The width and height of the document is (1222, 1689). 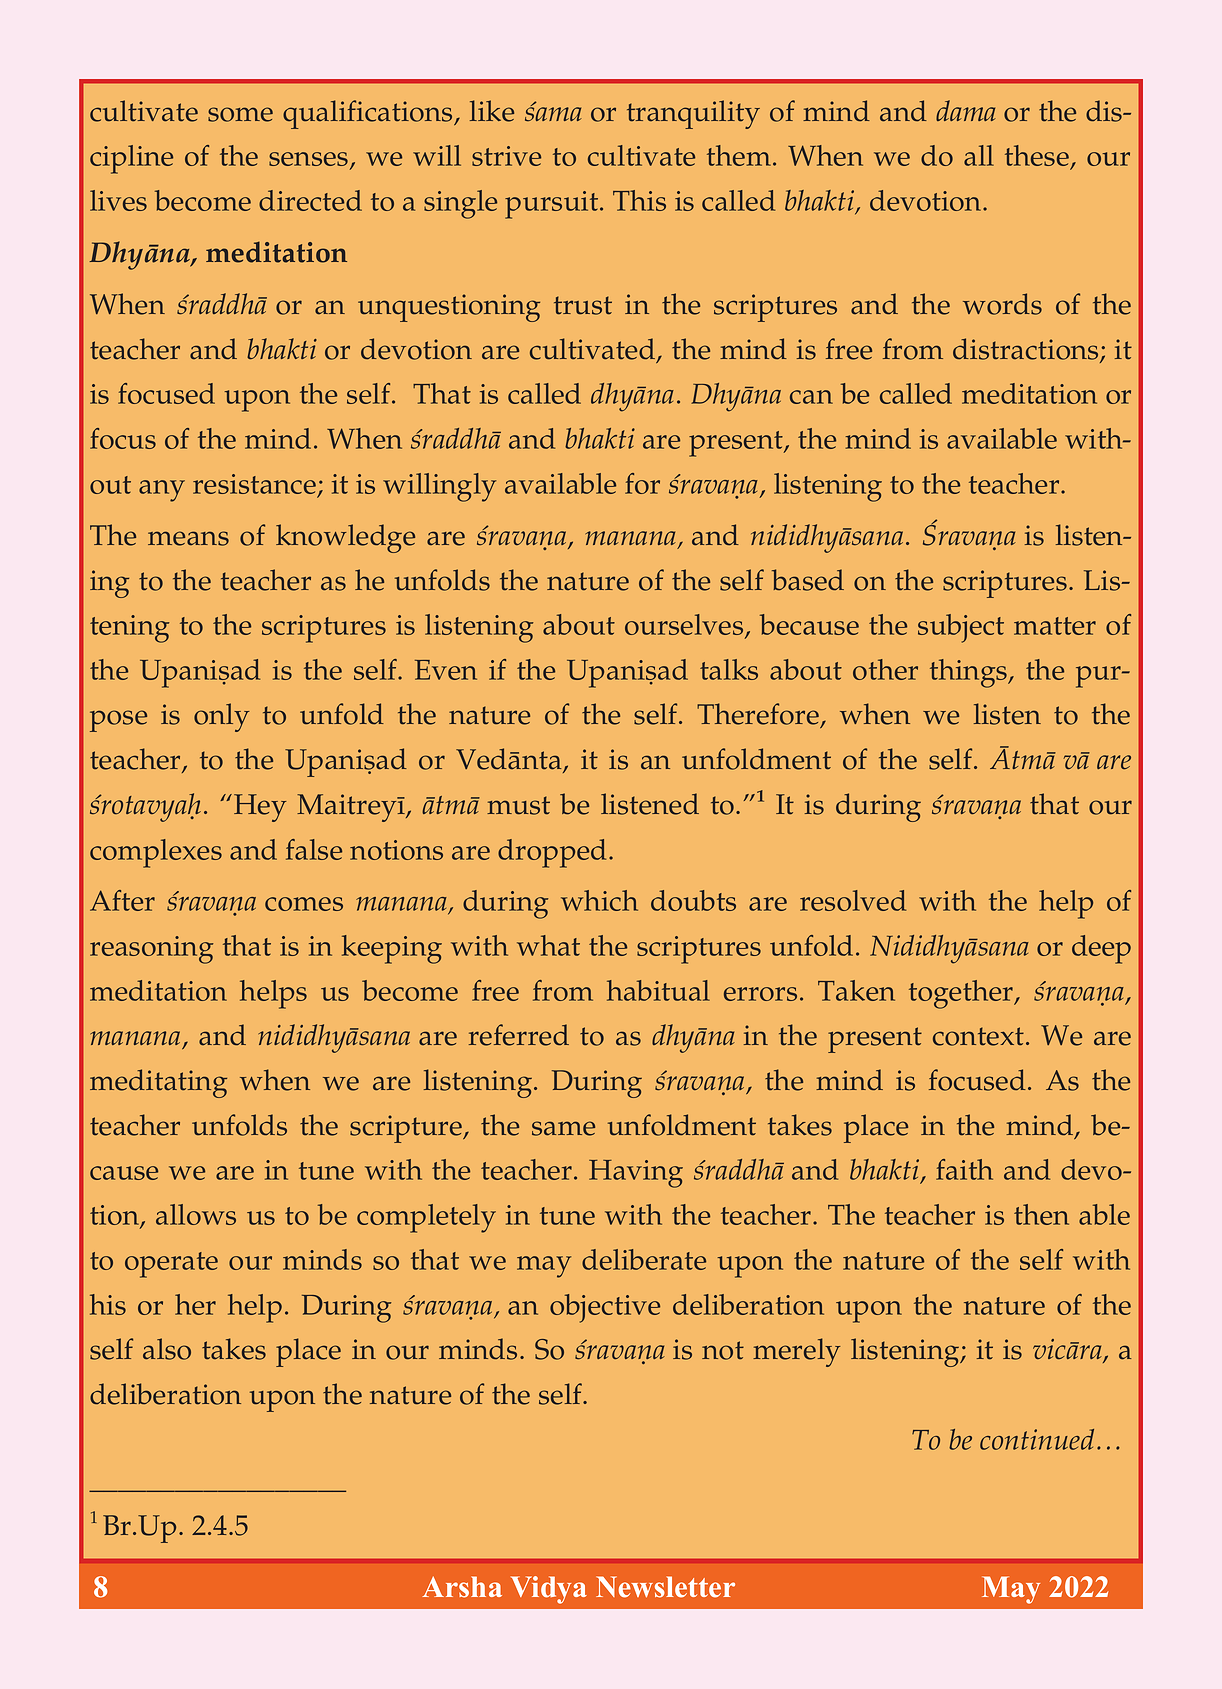 What do you see at coordinates (665, 1587) in the document?
I see `Newsletter` at bounding box center [665, 1587].
